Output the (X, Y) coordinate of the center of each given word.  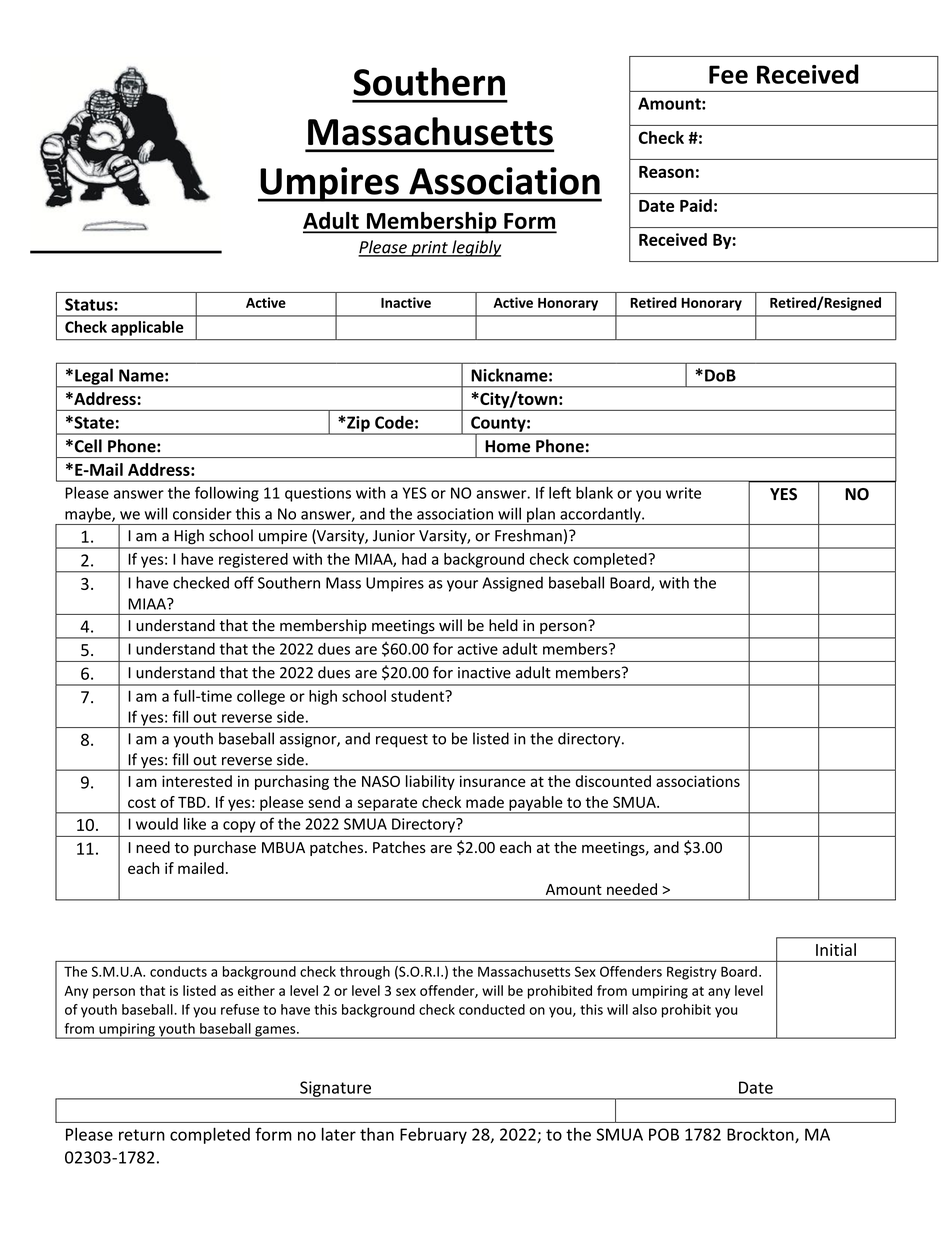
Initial (836, 949)
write (683, 493)
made (485, 802)
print (429, 249)
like (195, 824)
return (142, 1135)
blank (594, 492)
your (462, 586)
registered (253, 560)
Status (90, 304)
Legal (94, 377)
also (644, 1009)
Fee (728, 74)
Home (507, 446)
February (433, 1136)
